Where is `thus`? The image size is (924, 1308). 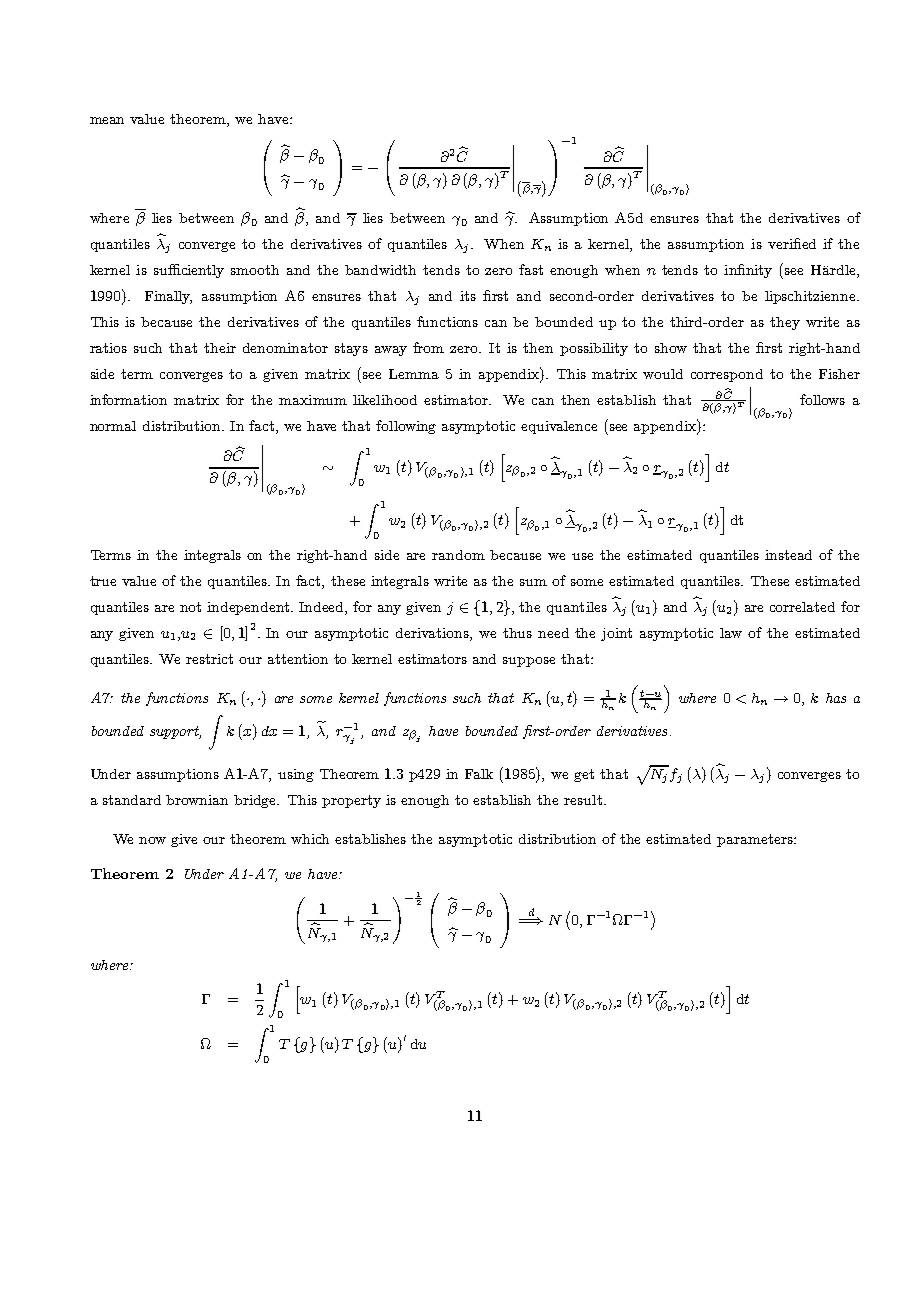 thus is located at coordinates (517, 633).
